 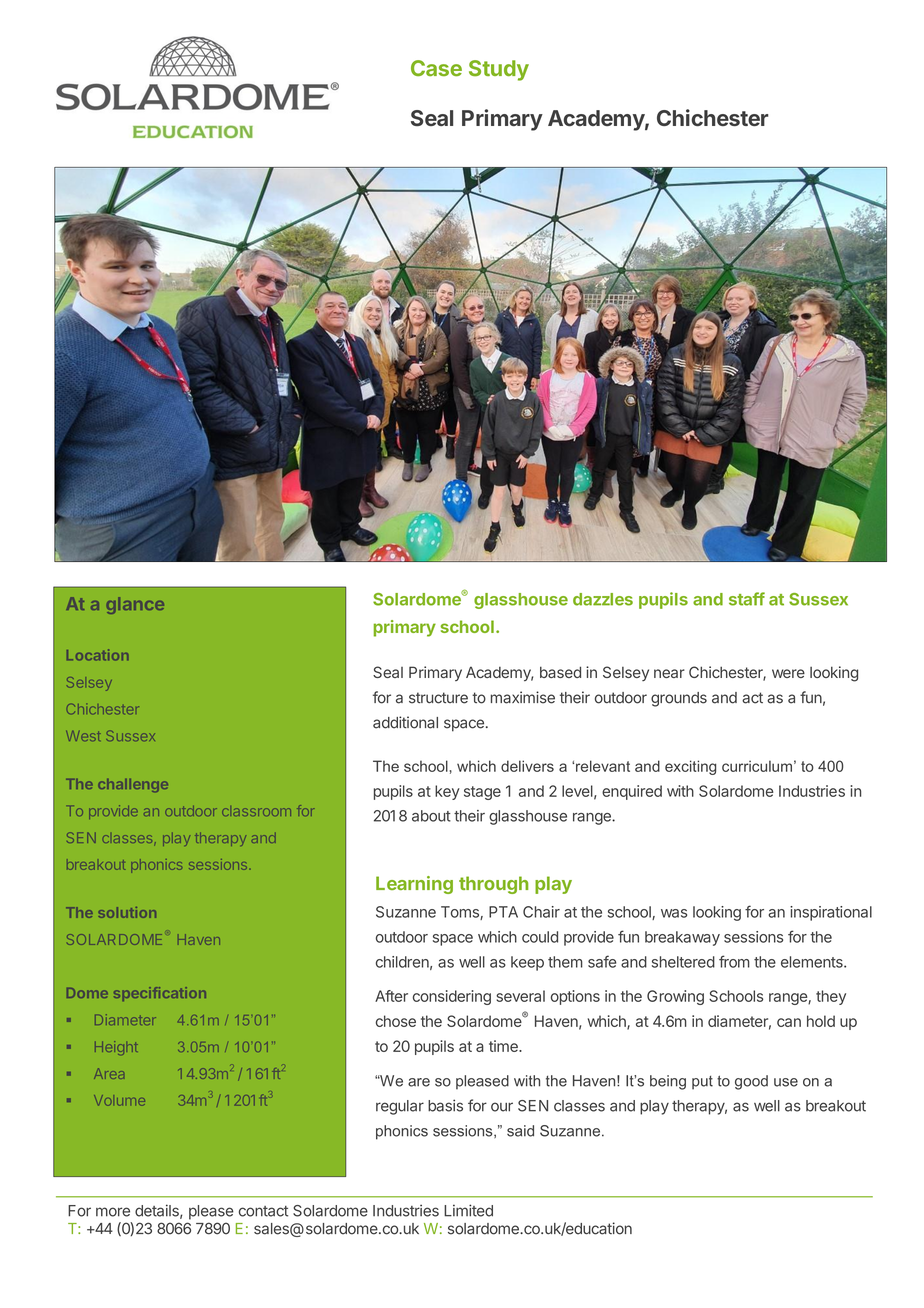 I want to click on more, so click(x=113, y=1212).
